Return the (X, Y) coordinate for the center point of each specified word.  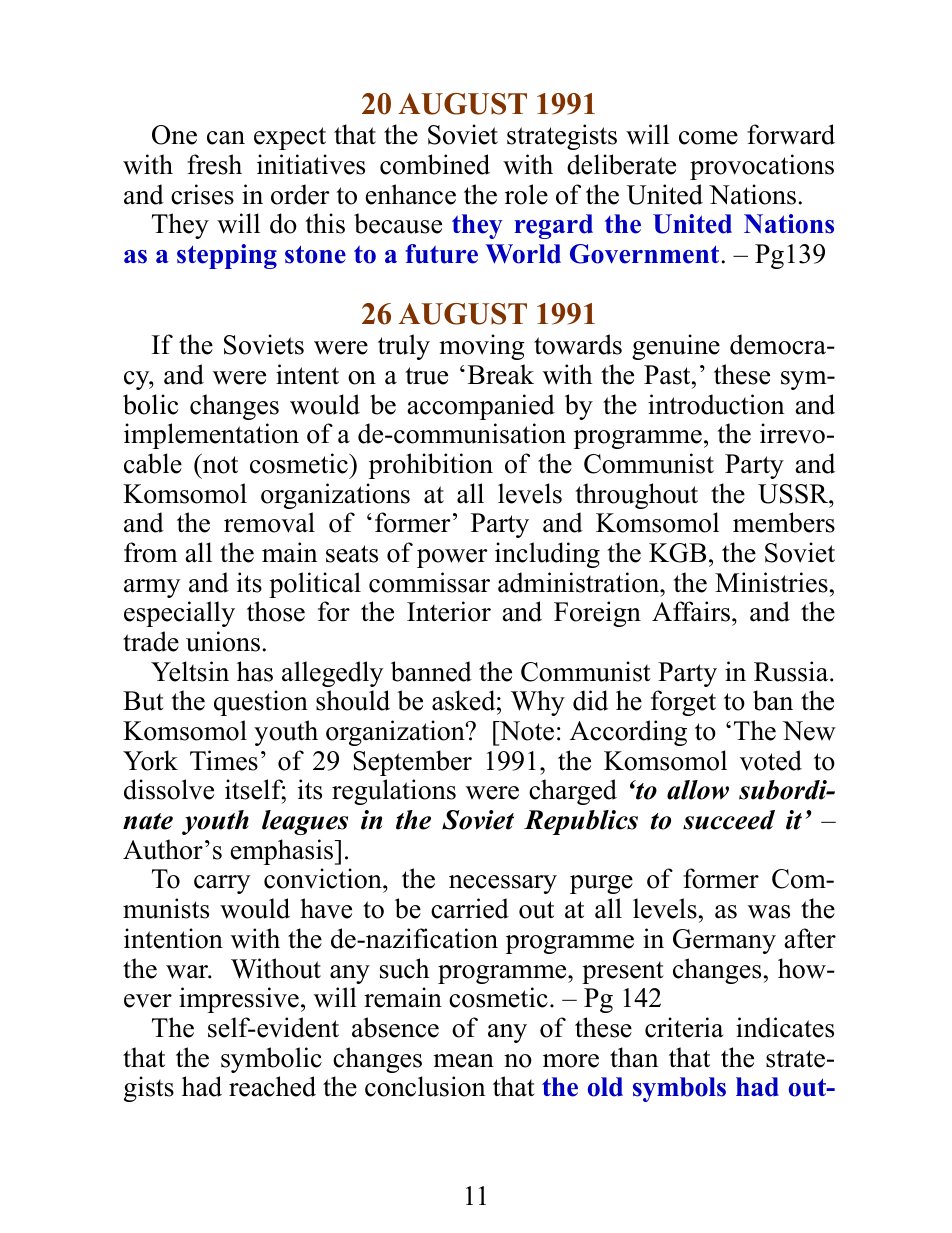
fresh (214, 164)
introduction (716, 404)
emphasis (283, 852)
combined (435, 164)
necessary (503, 884)
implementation (211, 436)
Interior (449, 611)
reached (272, 1086)
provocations (762, 167)
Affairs (691, 611)
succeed (729, 820)
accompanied (481, 407)
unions (223, 641)
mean (463, 1061)
